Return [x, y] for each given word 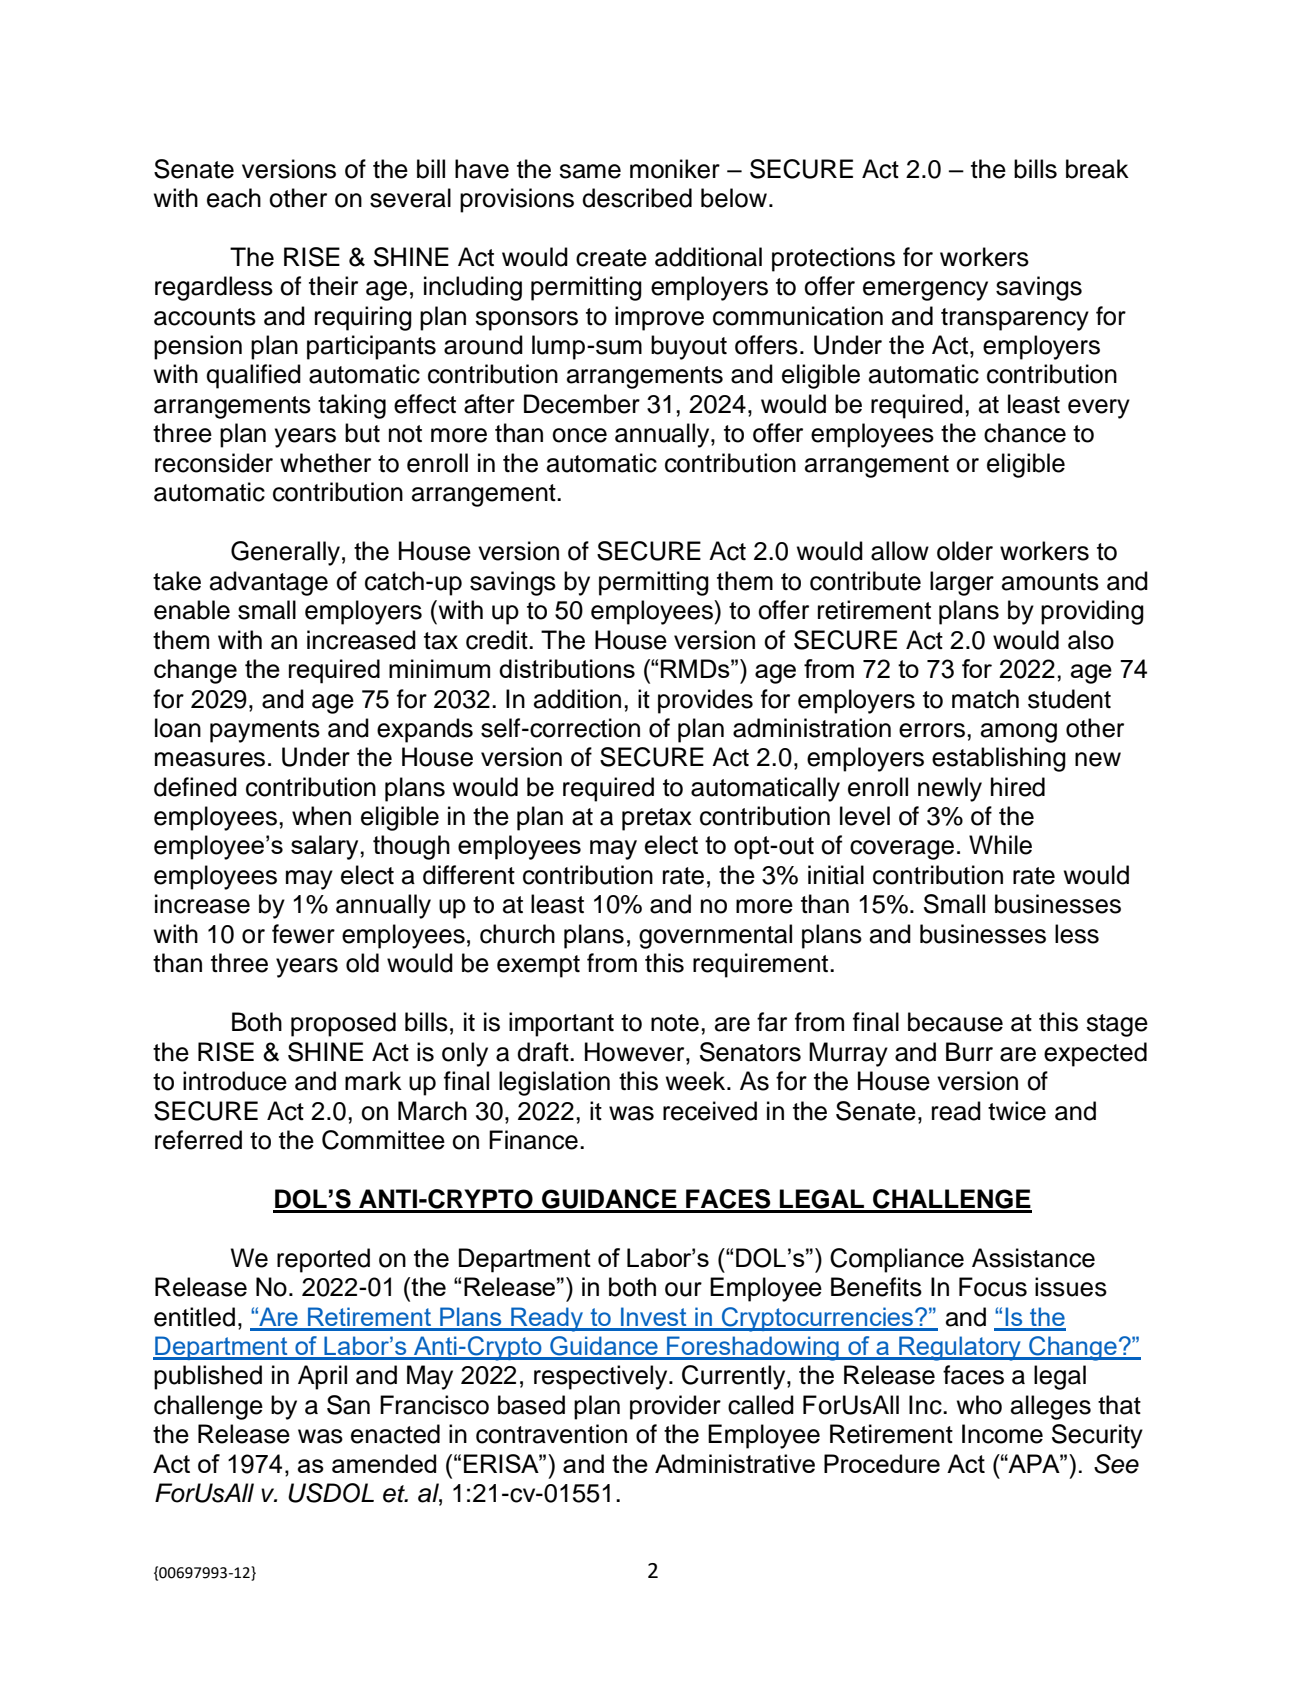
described [637, 198]
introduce [235, 1081]
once [579, 435]
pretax [657, 819]
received [710, 1111]
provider [675, 1407]
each [234, 198]
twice [1017, 1111]
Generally [285, 553]
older [965, 551]
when [321, 816]
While [1000, 845]
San [348, 1405]
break [1097, 169]
